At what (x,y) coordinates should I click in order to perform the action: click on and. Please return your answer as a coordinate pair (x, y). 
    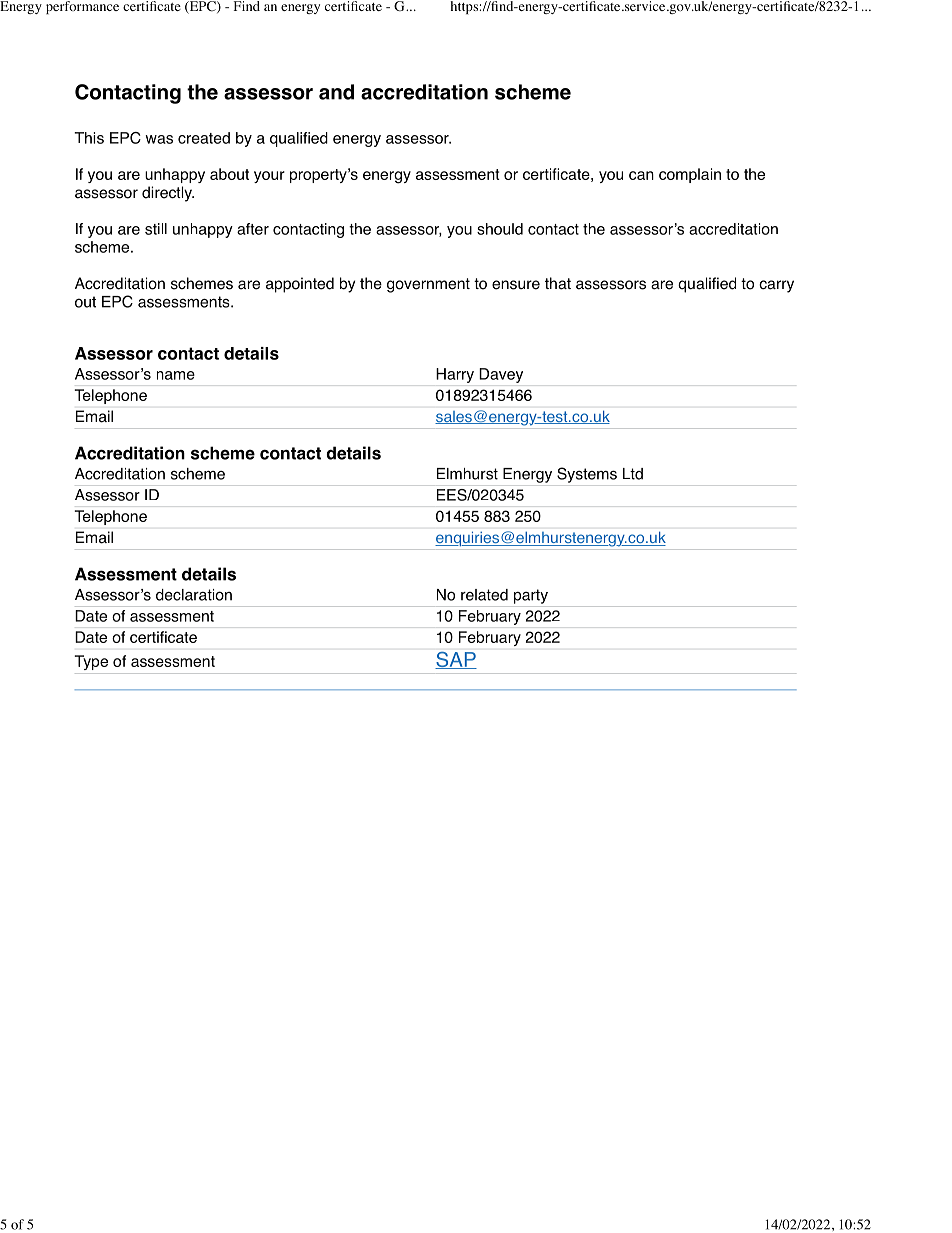
    Looking at the image, I should click on (336, 92).
